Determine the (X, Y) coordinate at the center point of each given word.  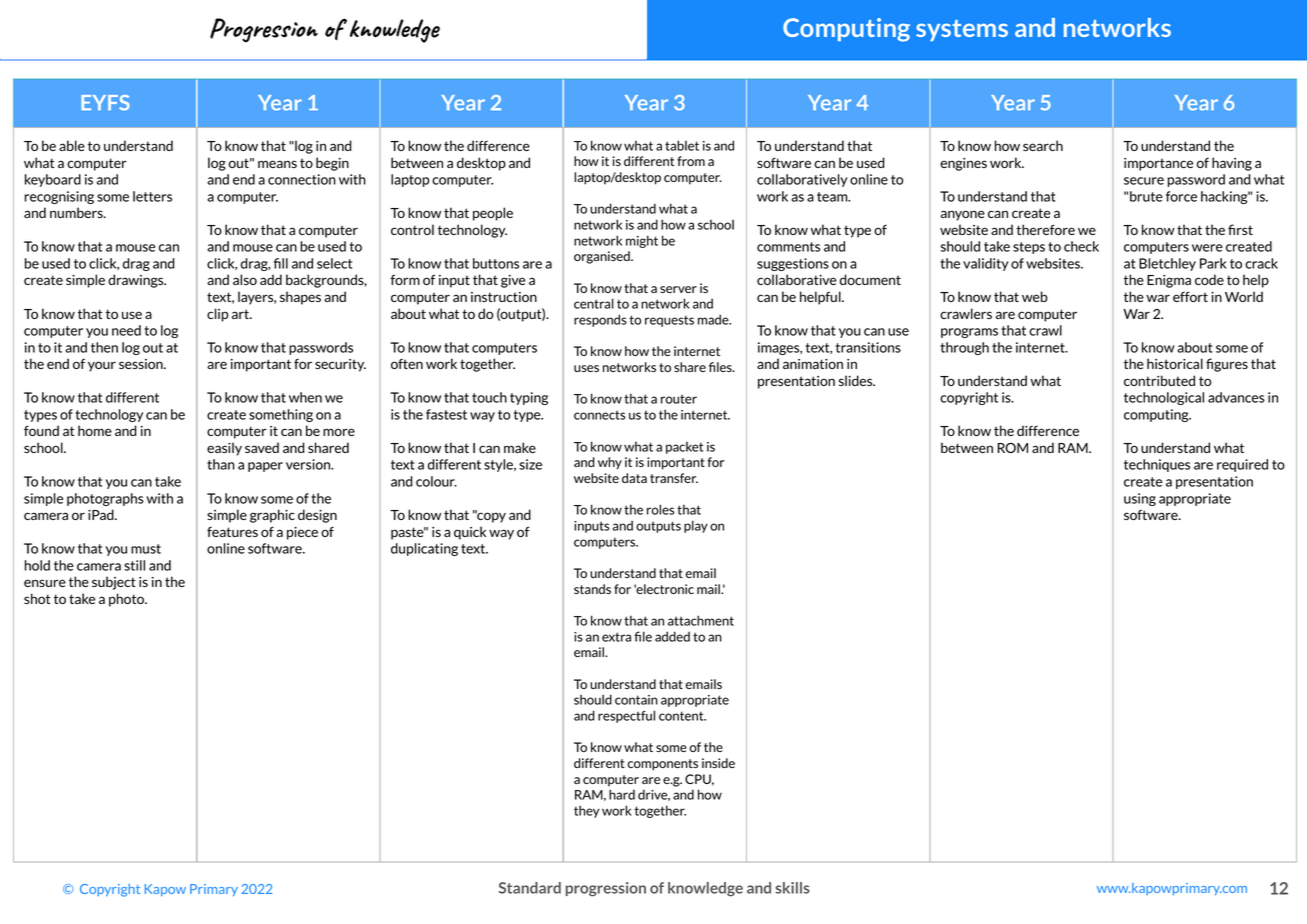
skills (792, 888)
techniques (1157, 465)
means (277, 164)
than (221, 464)
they (586, 811)
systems (962, 30)
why (610, 463)
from (691, 161)
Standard (530, 888)
